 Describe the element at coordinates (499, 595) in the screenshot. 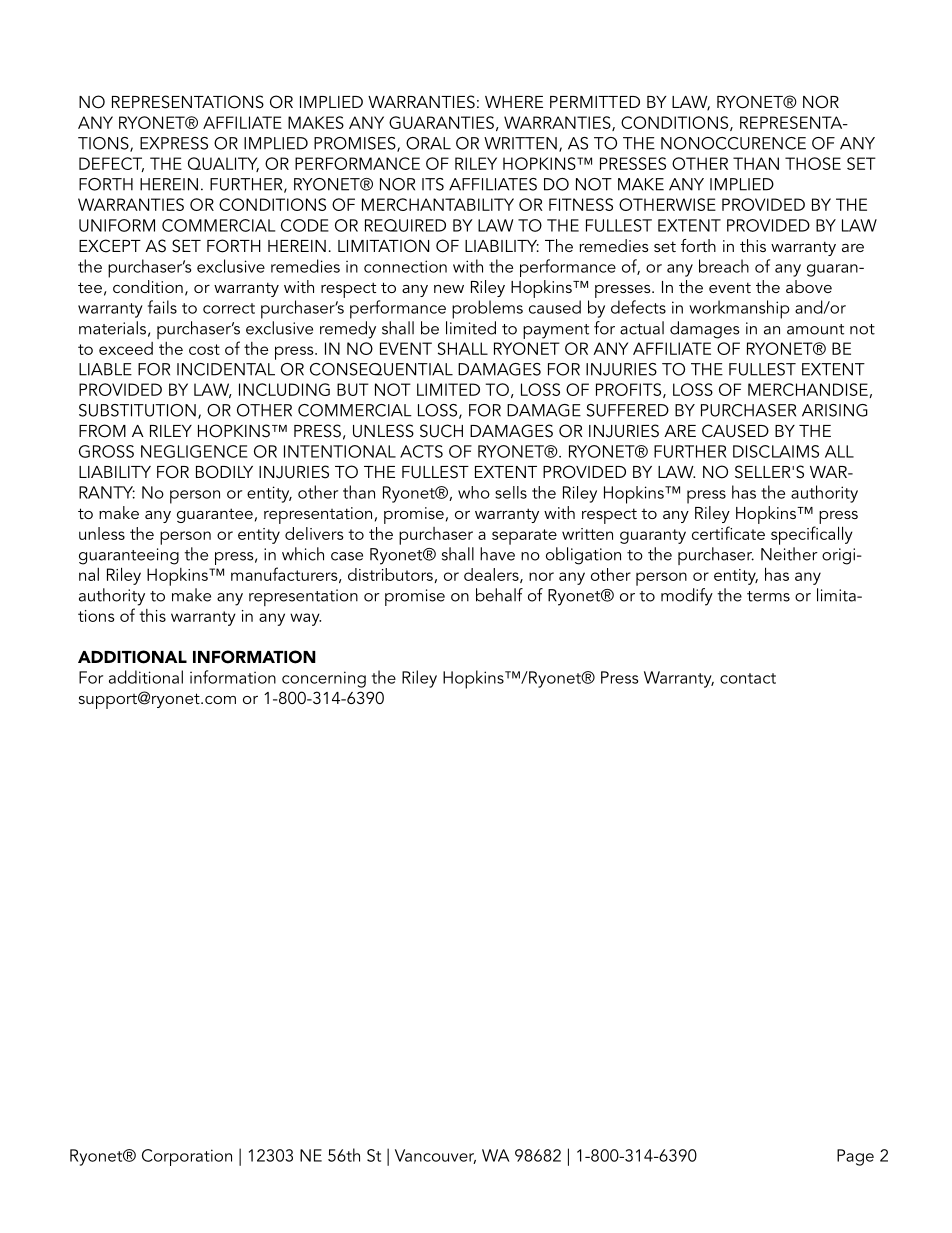

I see `behalf` at that location.
